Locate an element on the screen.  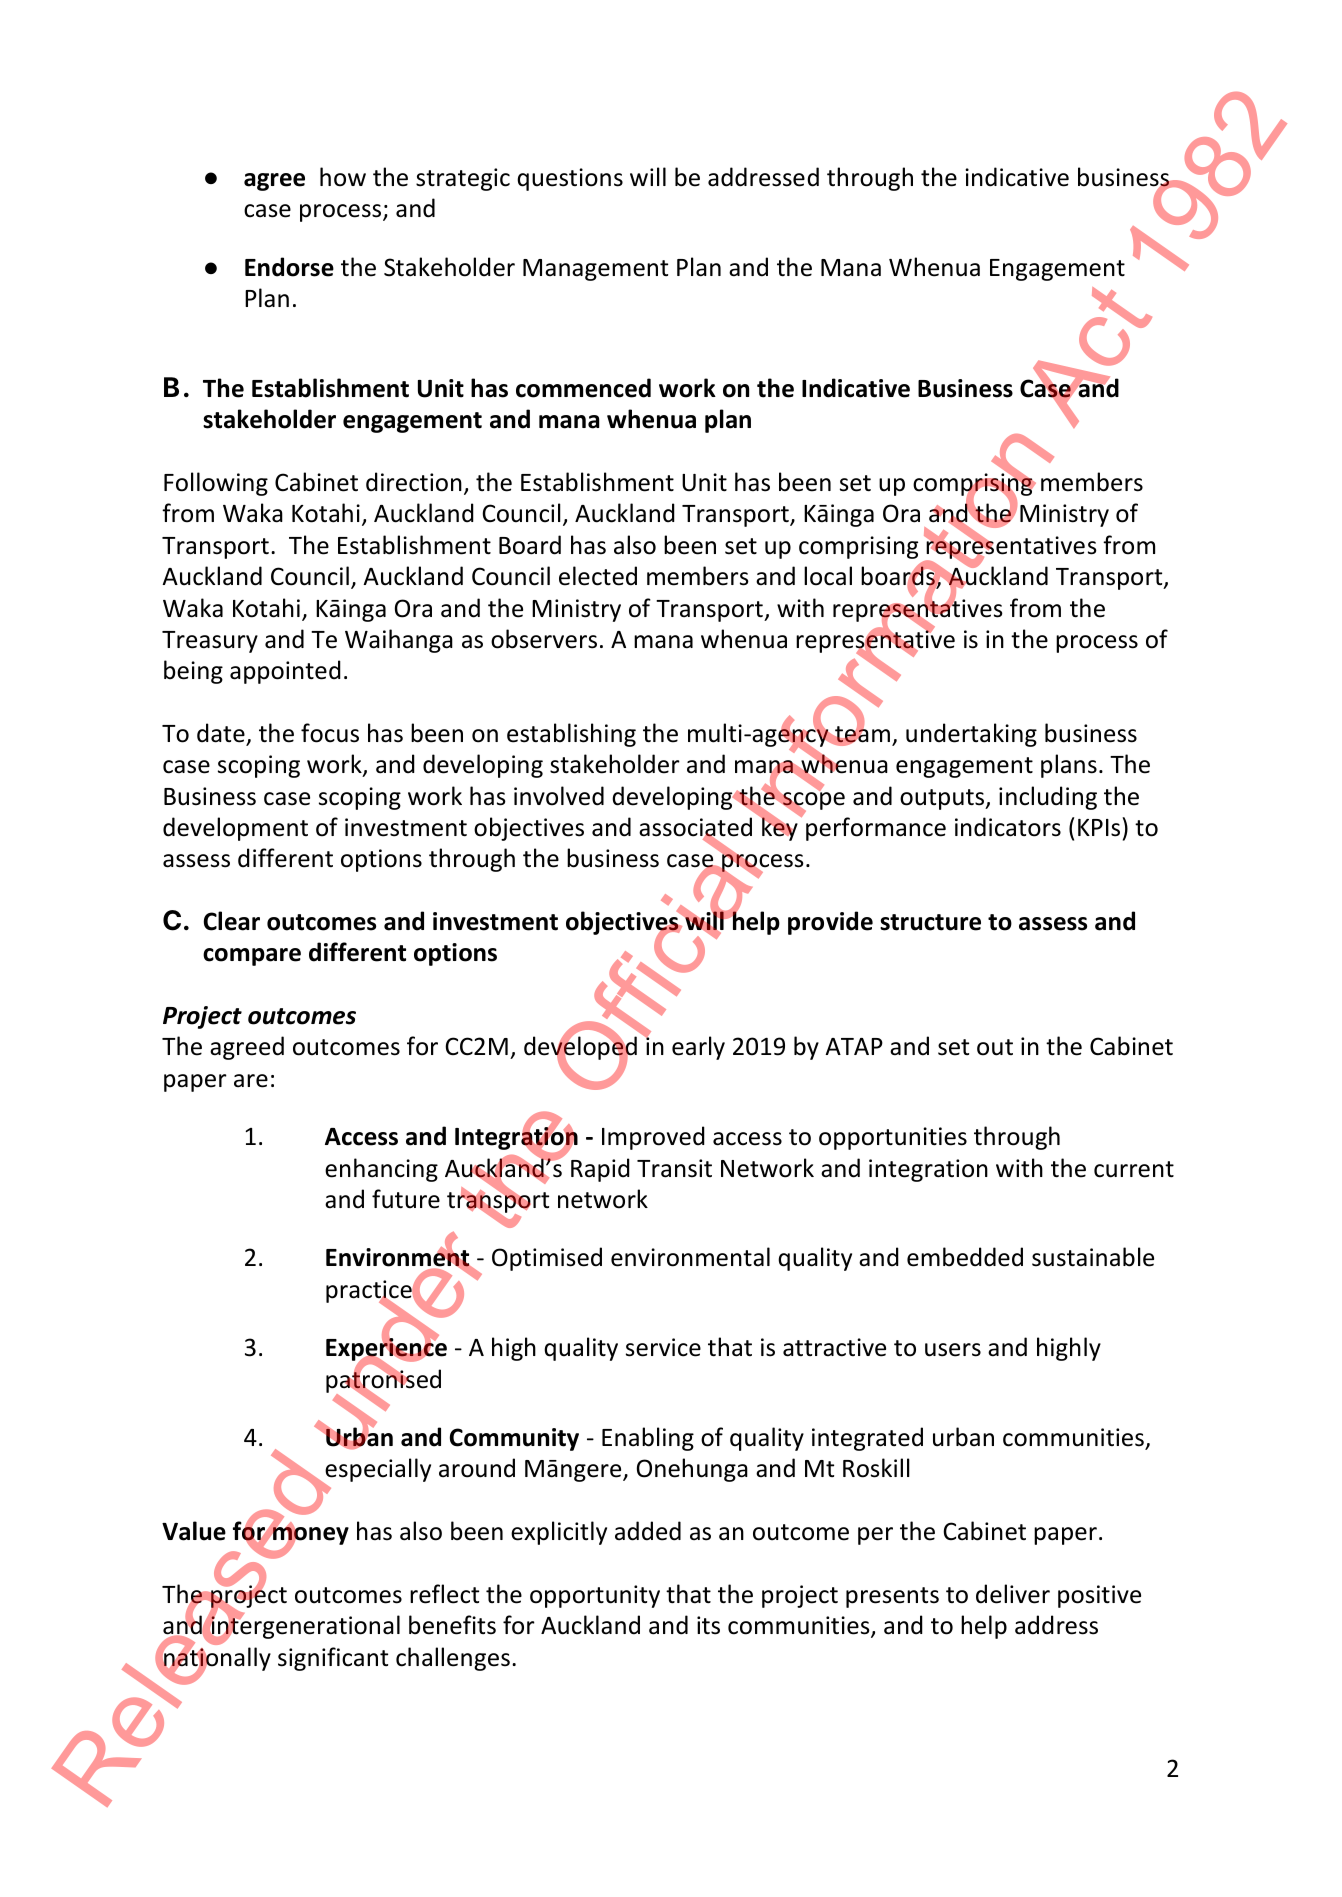
compare is located at coordinates (252, 957).
